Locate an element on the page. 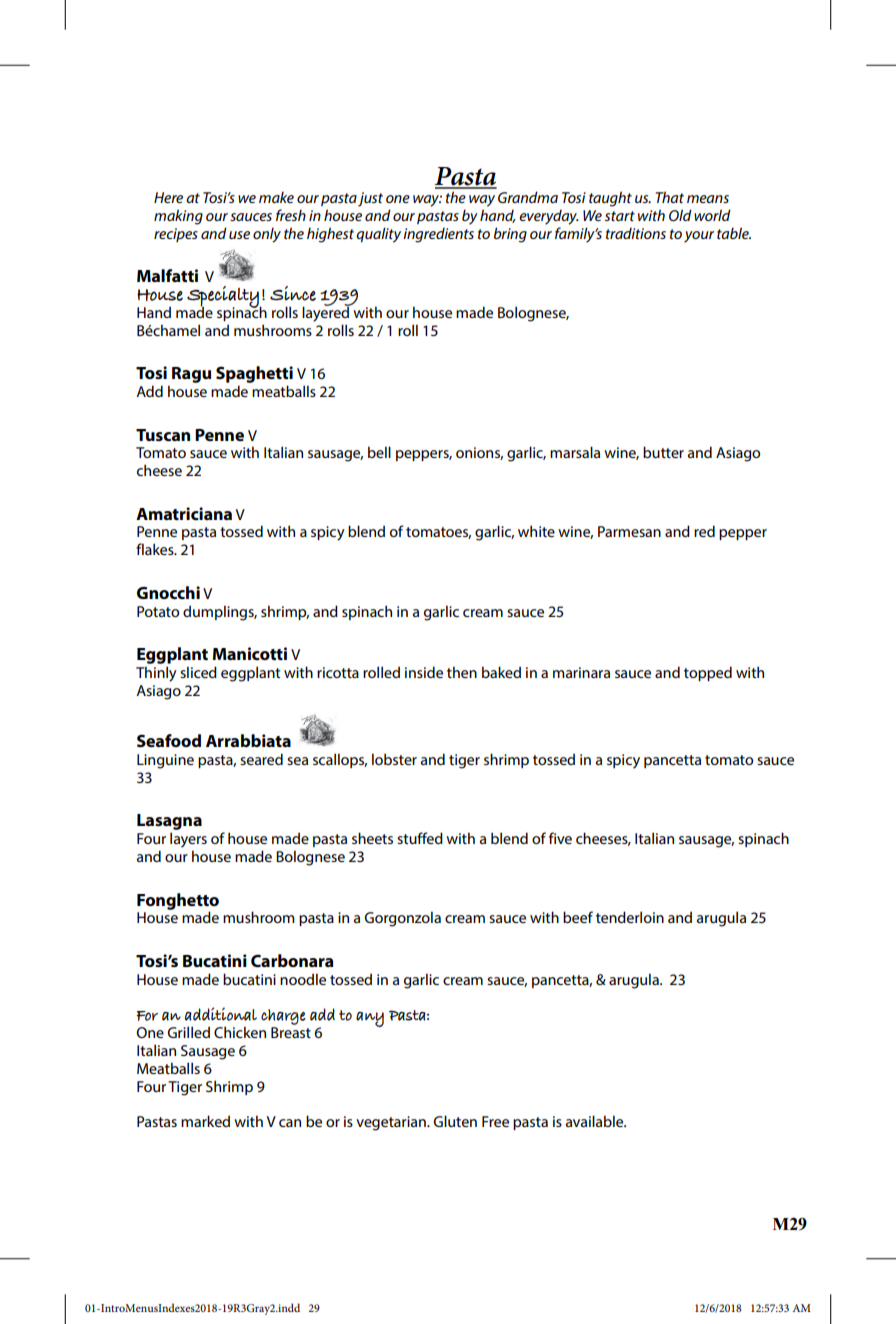  Gluten is located at coordinates (455, 1121).
